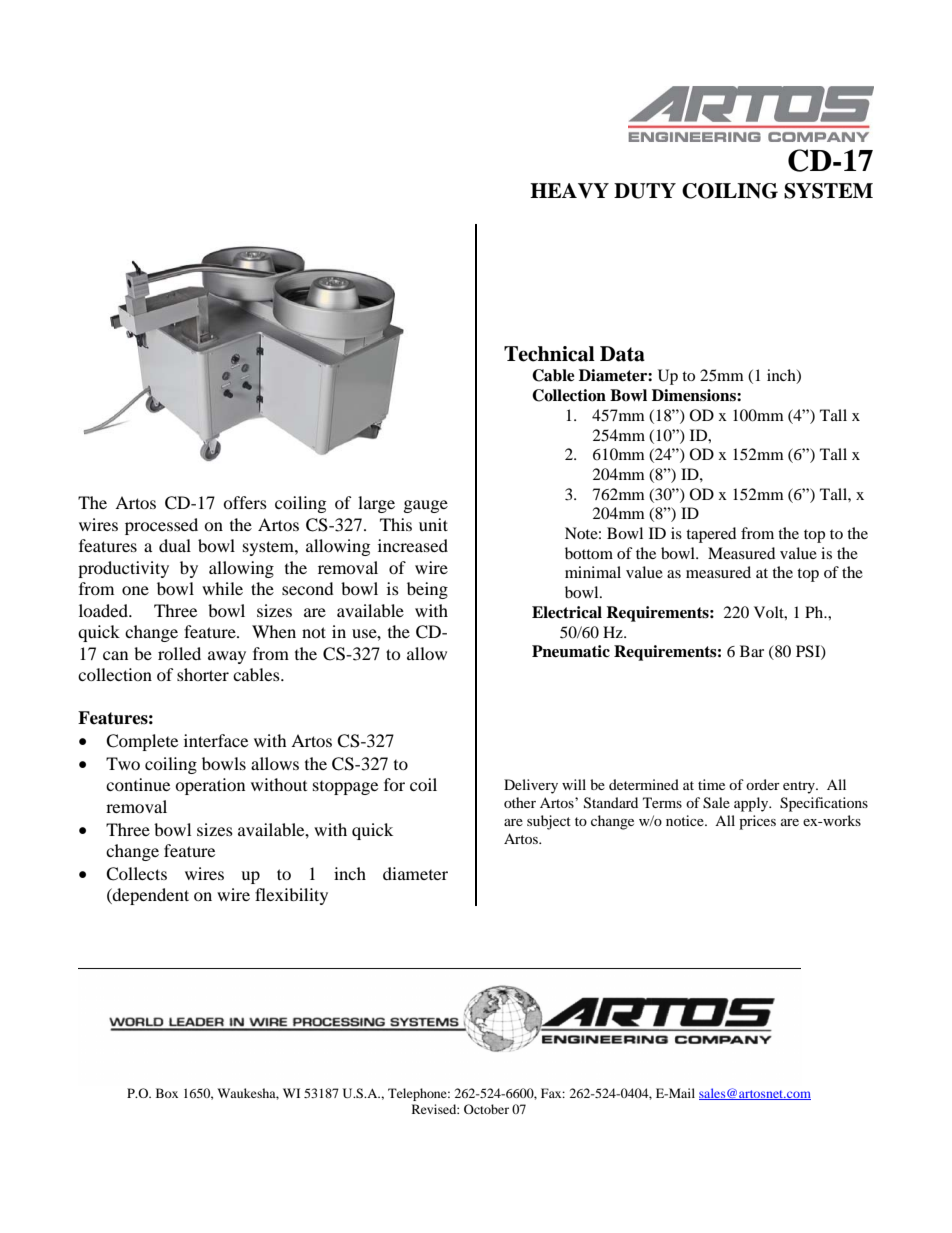  I want to click on October, so click(486, 1109).
